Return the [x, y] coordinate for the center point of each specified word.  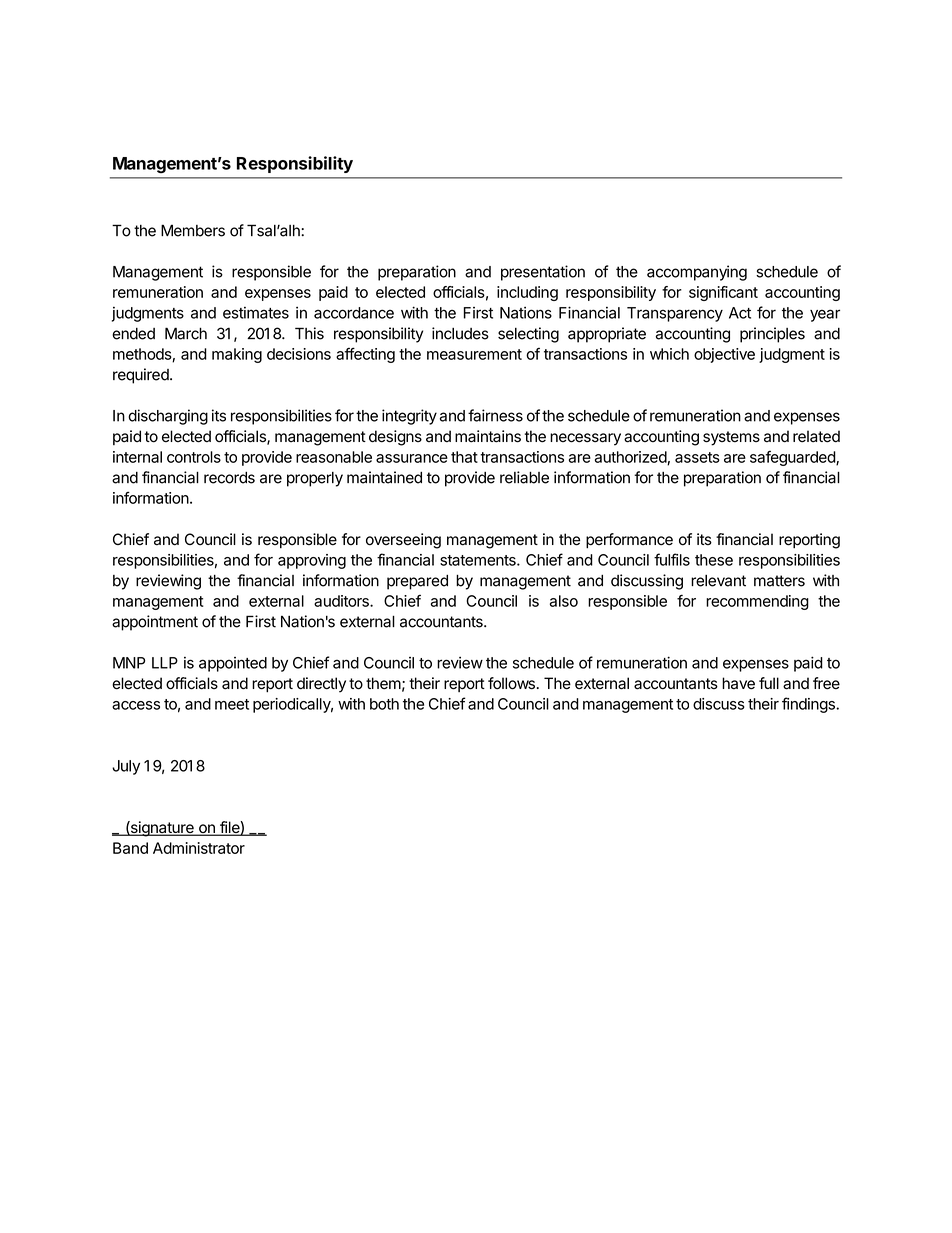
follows [511, 683]
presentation [543, 273]
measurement [474, 354]
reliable [524, 477]
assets [697, 457]
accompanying [697, 273]
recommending [757, 602]
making [237, 355]
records [229, 478]
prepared [417, 582]
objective [724, 355]
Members [193, 230]
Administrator [199, 848]
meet [232, 704]
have [738, 683]
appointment [155, 623]
